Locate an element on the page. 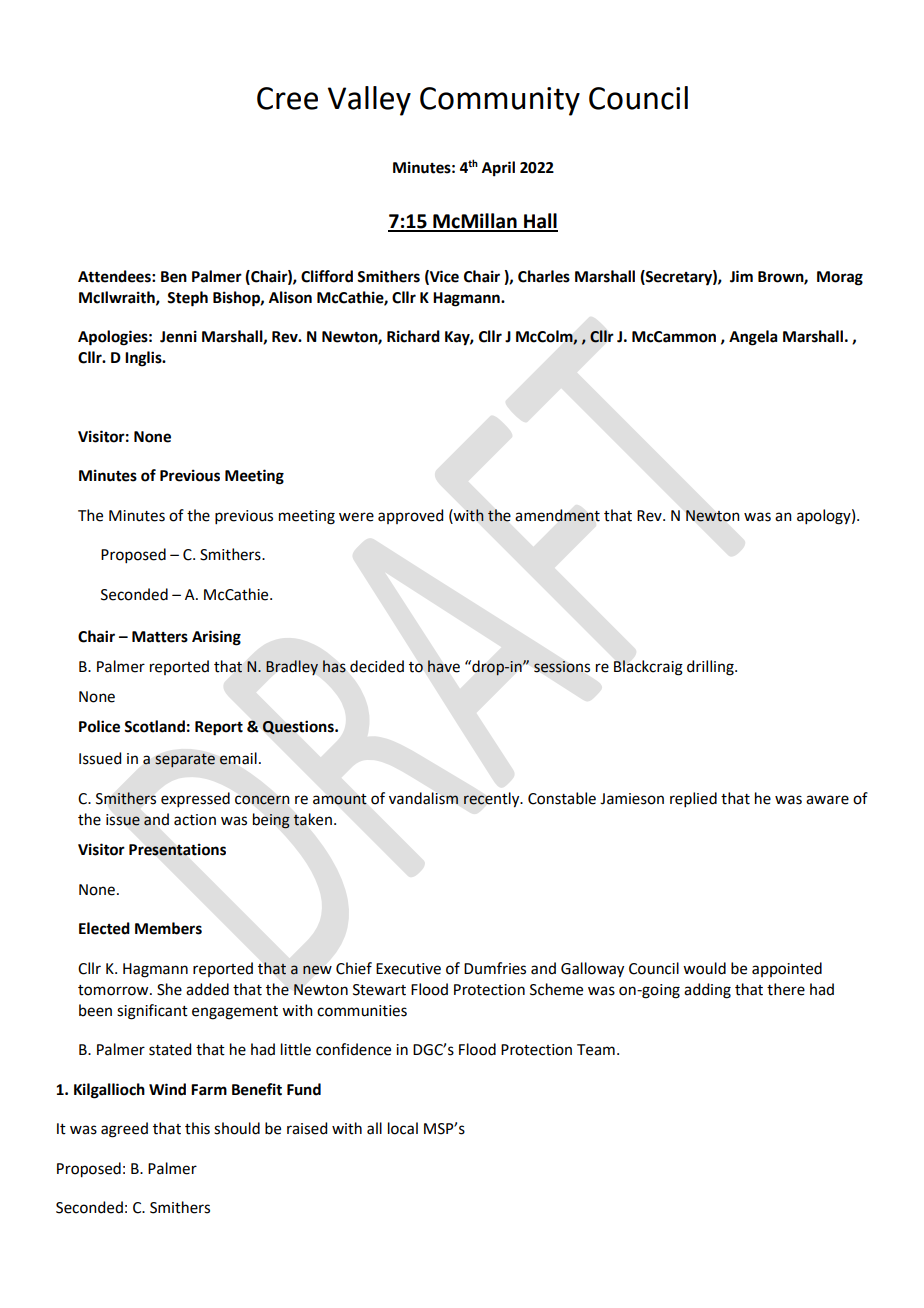  Wind is located at coordinates (167, 1089).
